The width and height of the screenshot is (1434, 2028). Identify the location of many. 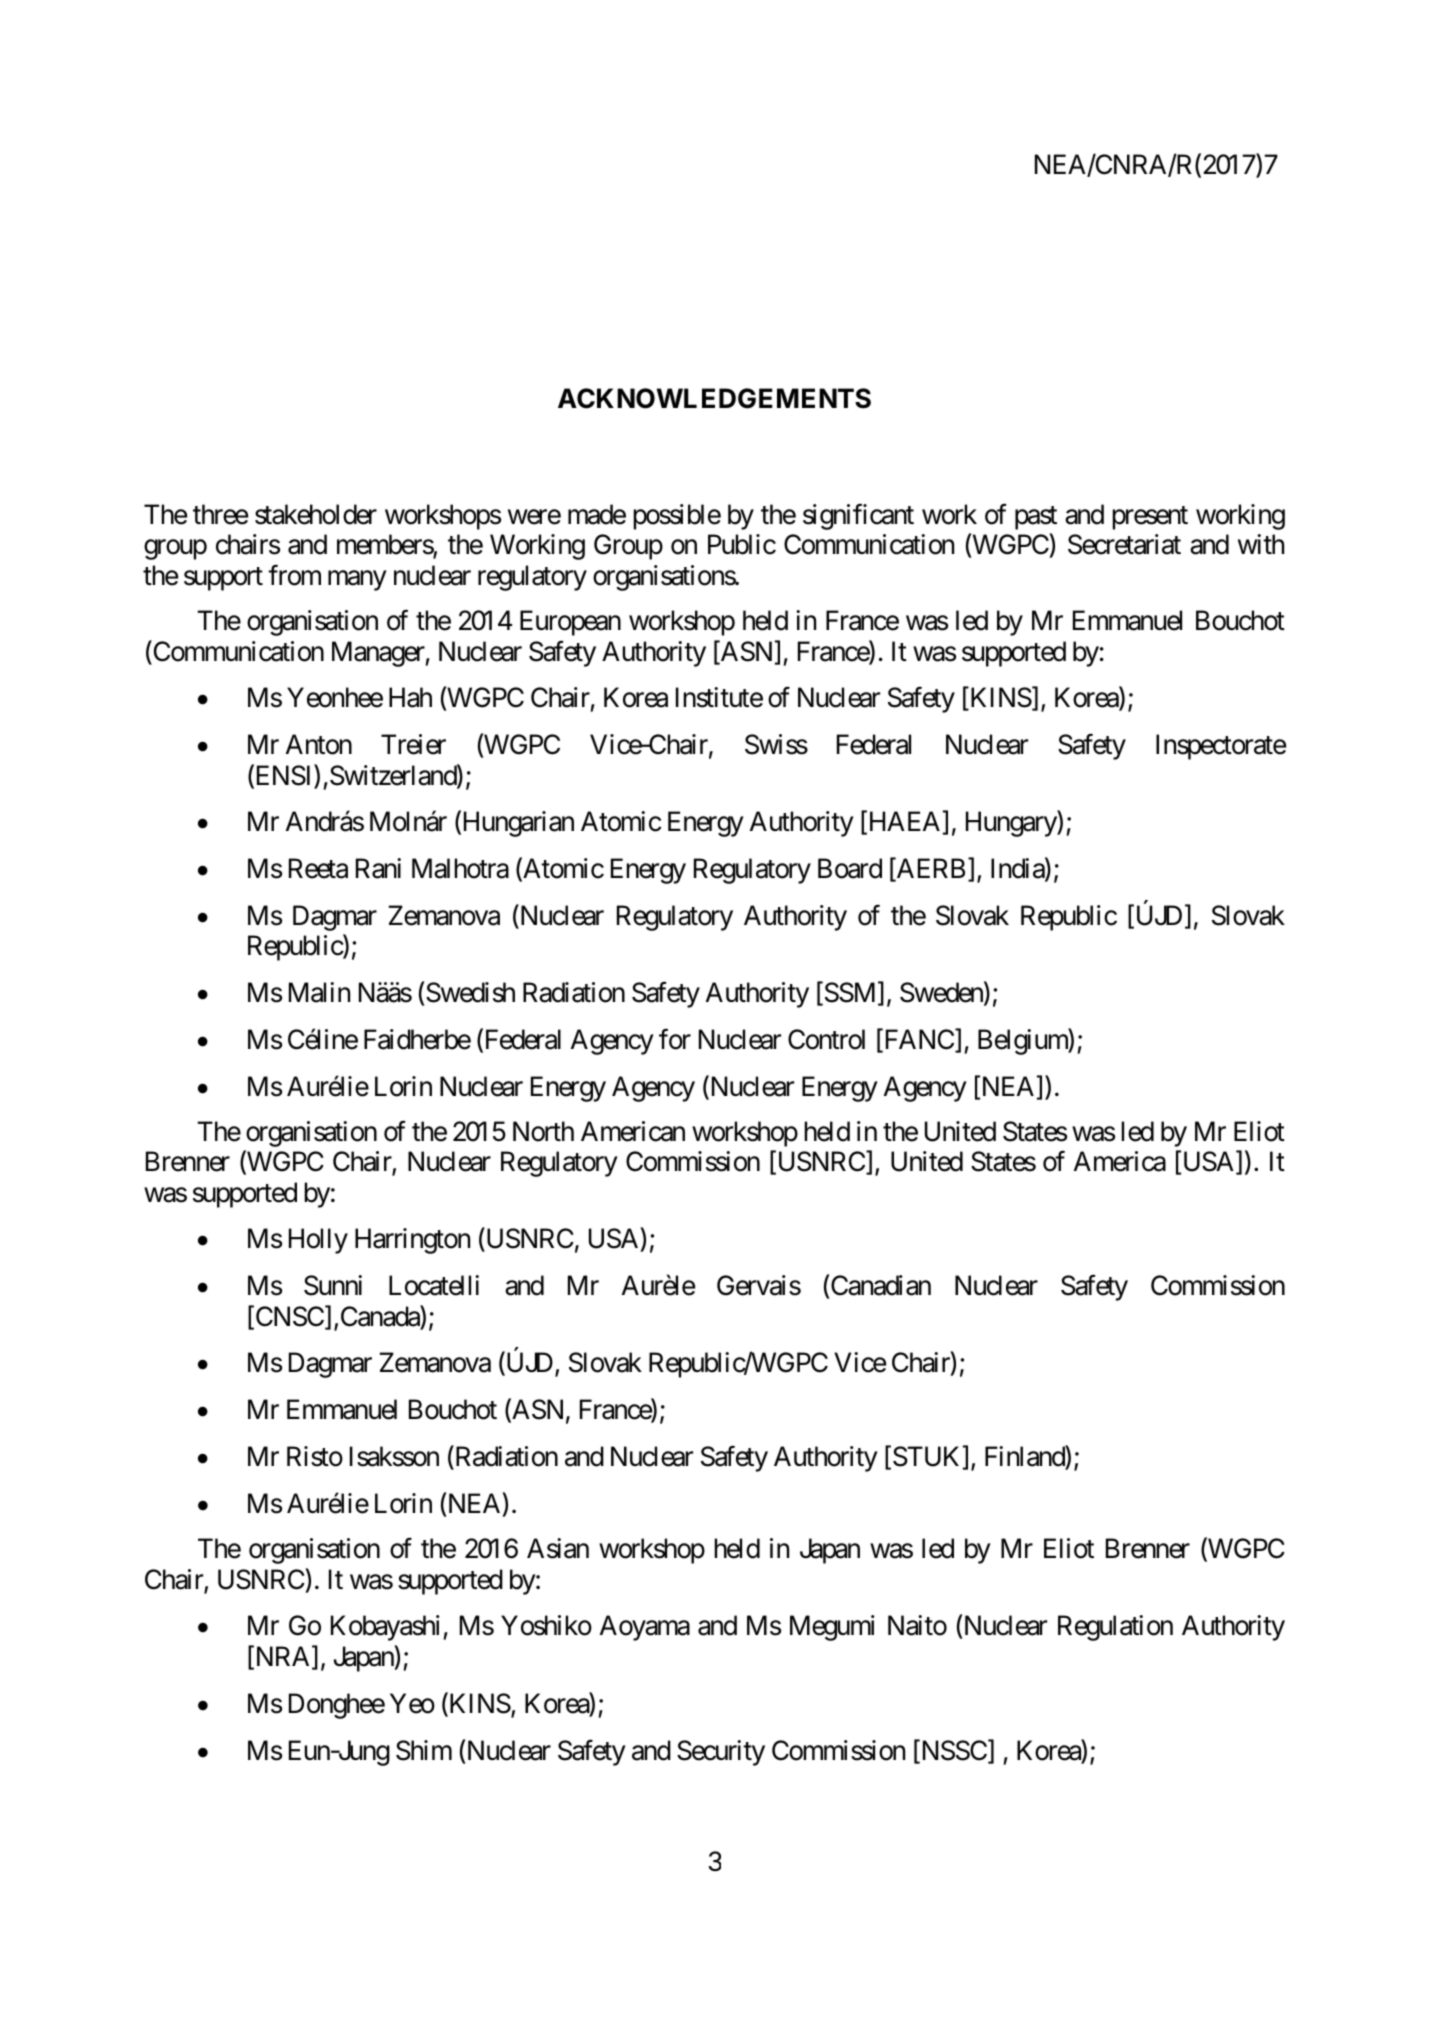
(357, 581).
